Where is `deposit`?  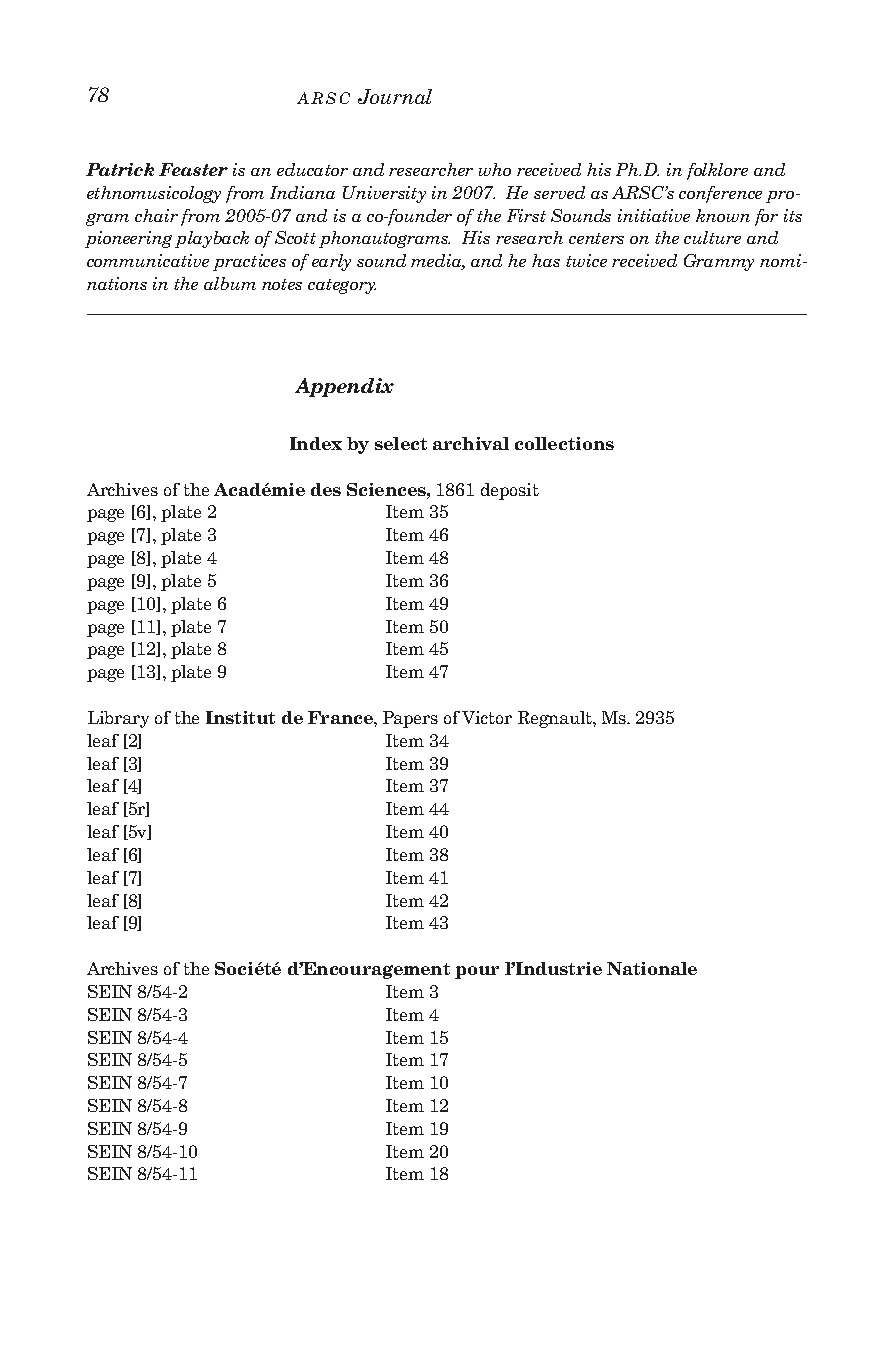 deposit is located at coordinates (510, 491).
